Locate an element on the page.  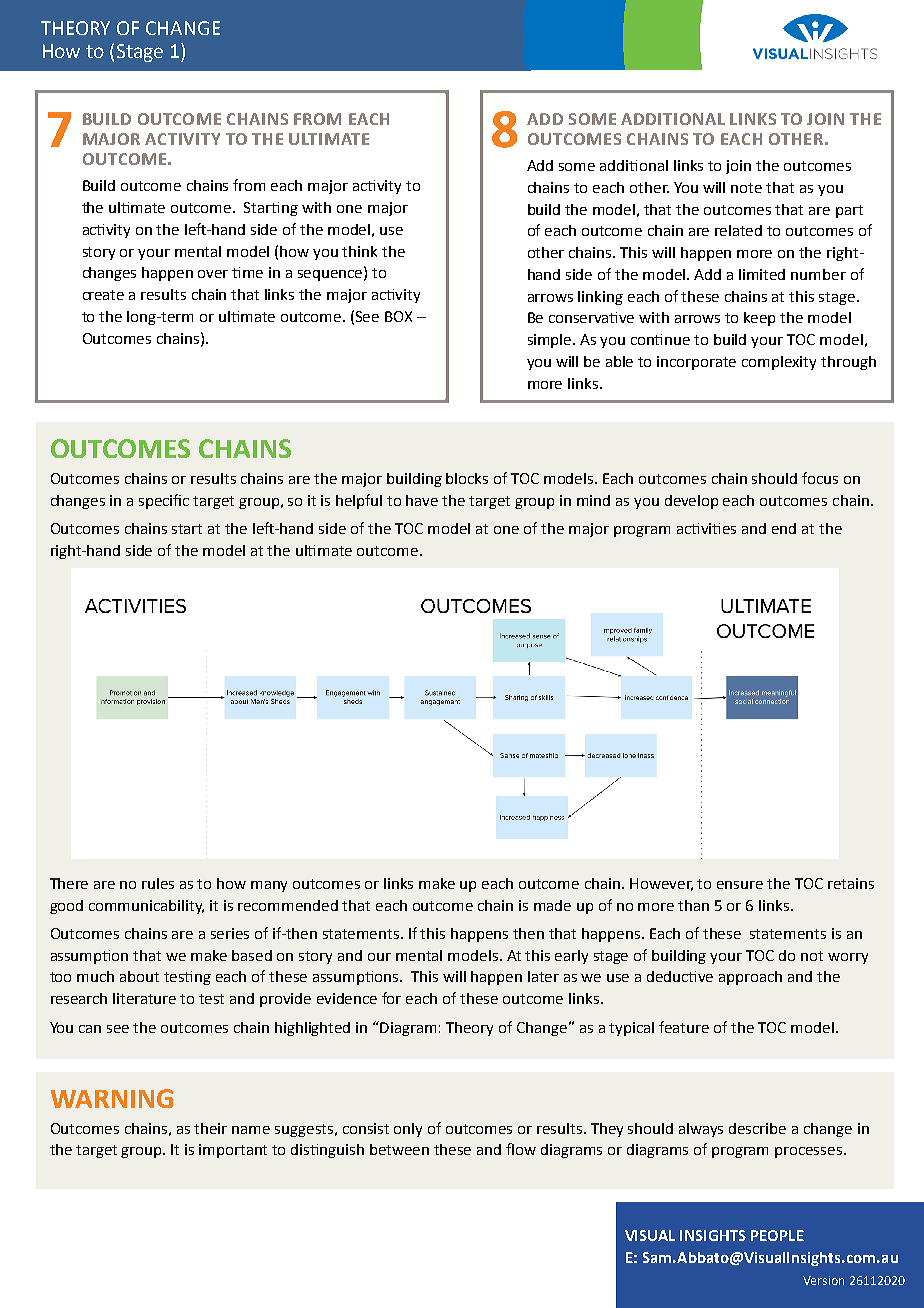
have is located at coordinates (422, 500).
